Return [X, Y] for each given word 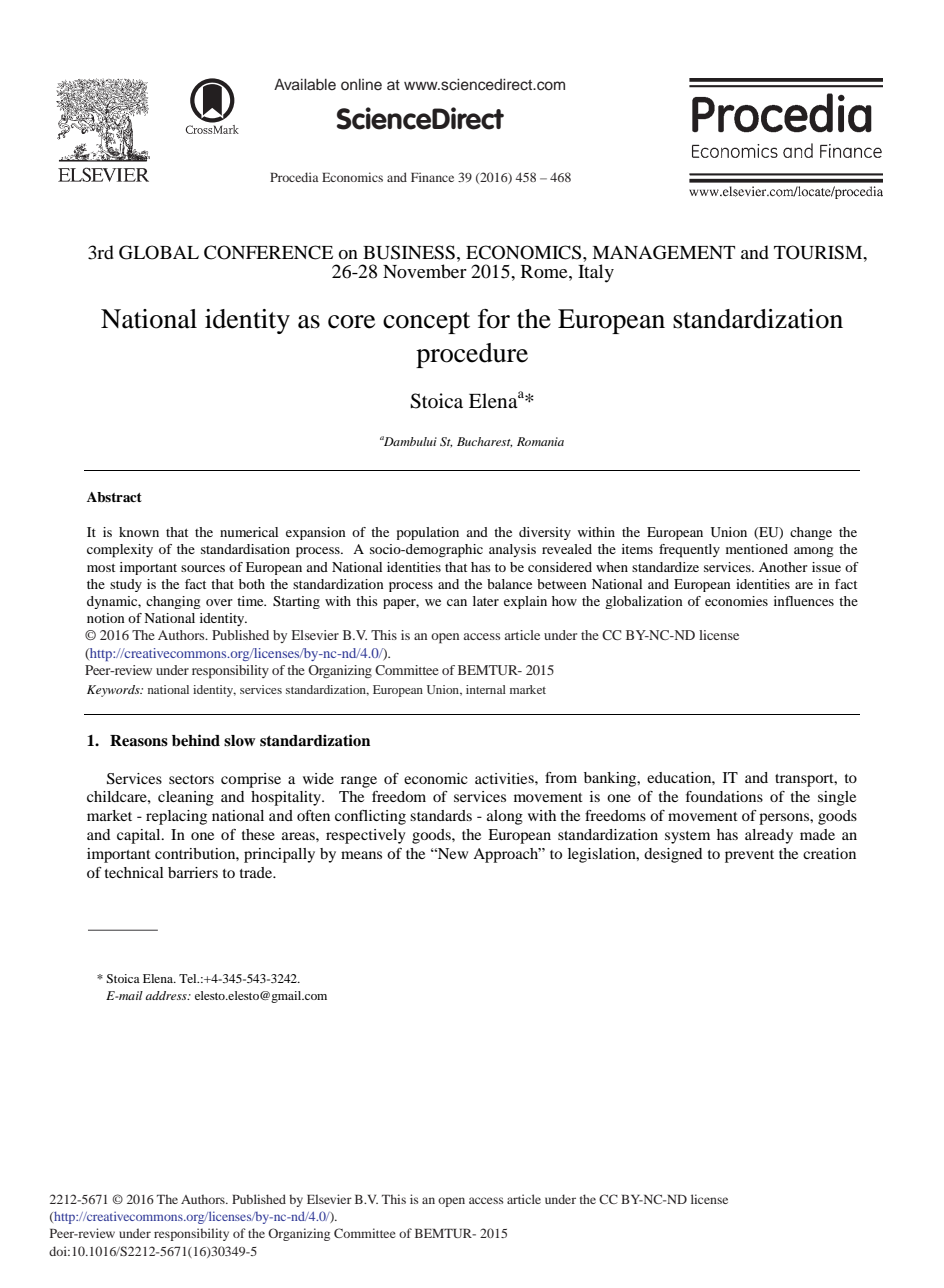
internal [486, 689]
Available [305, 84]
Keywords [114, 691]
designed [673, 855]
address [167, 995]
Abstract [114, 497]
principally [279, 855]
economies [736, 601]
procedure [472, 355]
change [811, 533]
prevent [749, 856]
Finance [432, 177]
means [361, 855]
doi [59, 1251]
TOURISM [819, 252]
